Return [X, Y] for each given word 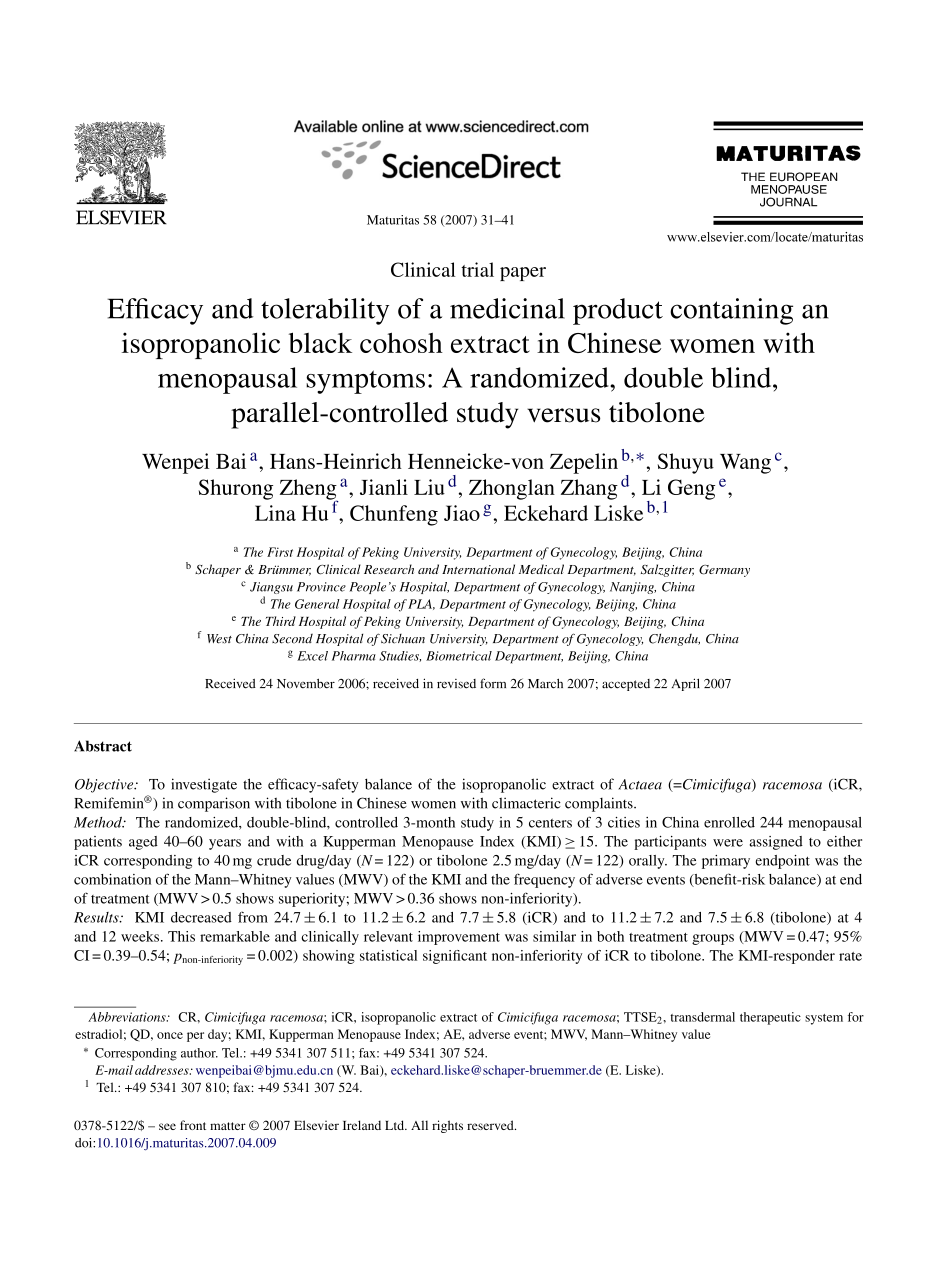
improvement [459, 938]
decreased [201, 917]
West [219, 639]
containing [731, 311]
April [686, 684]
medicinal [507, 308]
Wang [745, 464]
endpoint [783, 862]
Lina [275, 513]
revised [456, 684]
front [193, 1125]
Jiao [462, 513]
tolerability [325, 311]
